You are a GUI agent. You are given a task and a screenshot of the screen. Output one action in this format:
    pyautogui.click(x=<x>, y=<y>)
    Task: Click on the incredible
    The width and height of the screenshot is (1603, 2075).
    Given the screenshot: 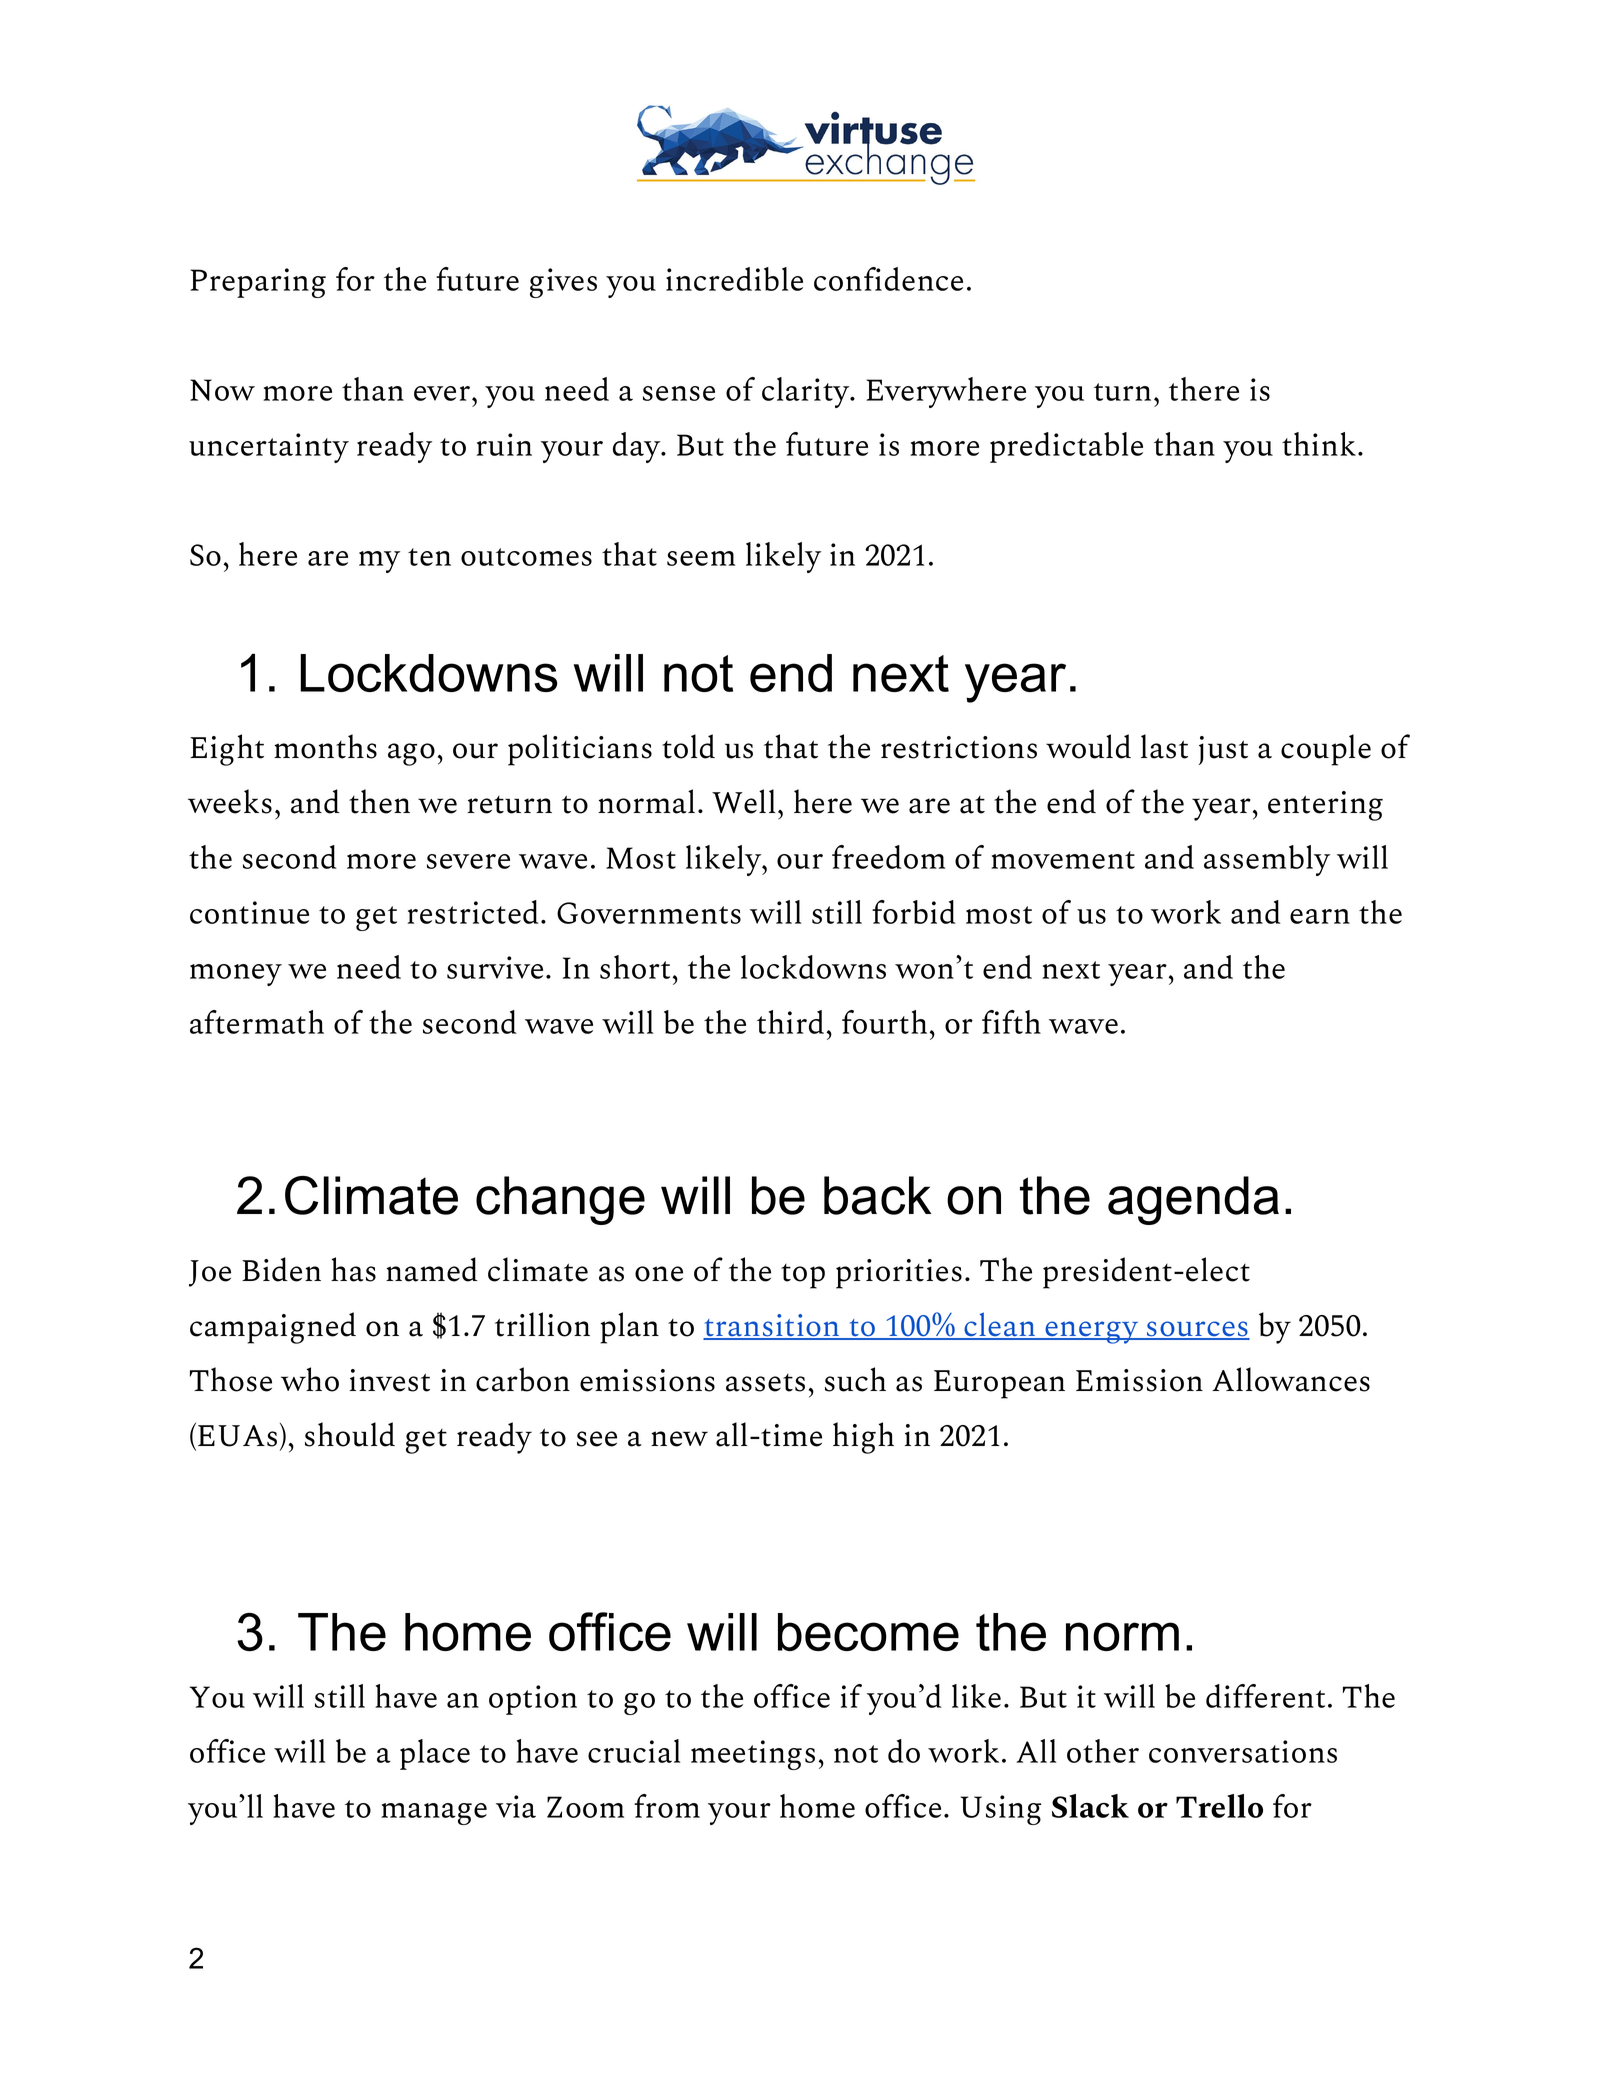 What is the action you would take?
    pyautogui.click(x=734, y=279)
